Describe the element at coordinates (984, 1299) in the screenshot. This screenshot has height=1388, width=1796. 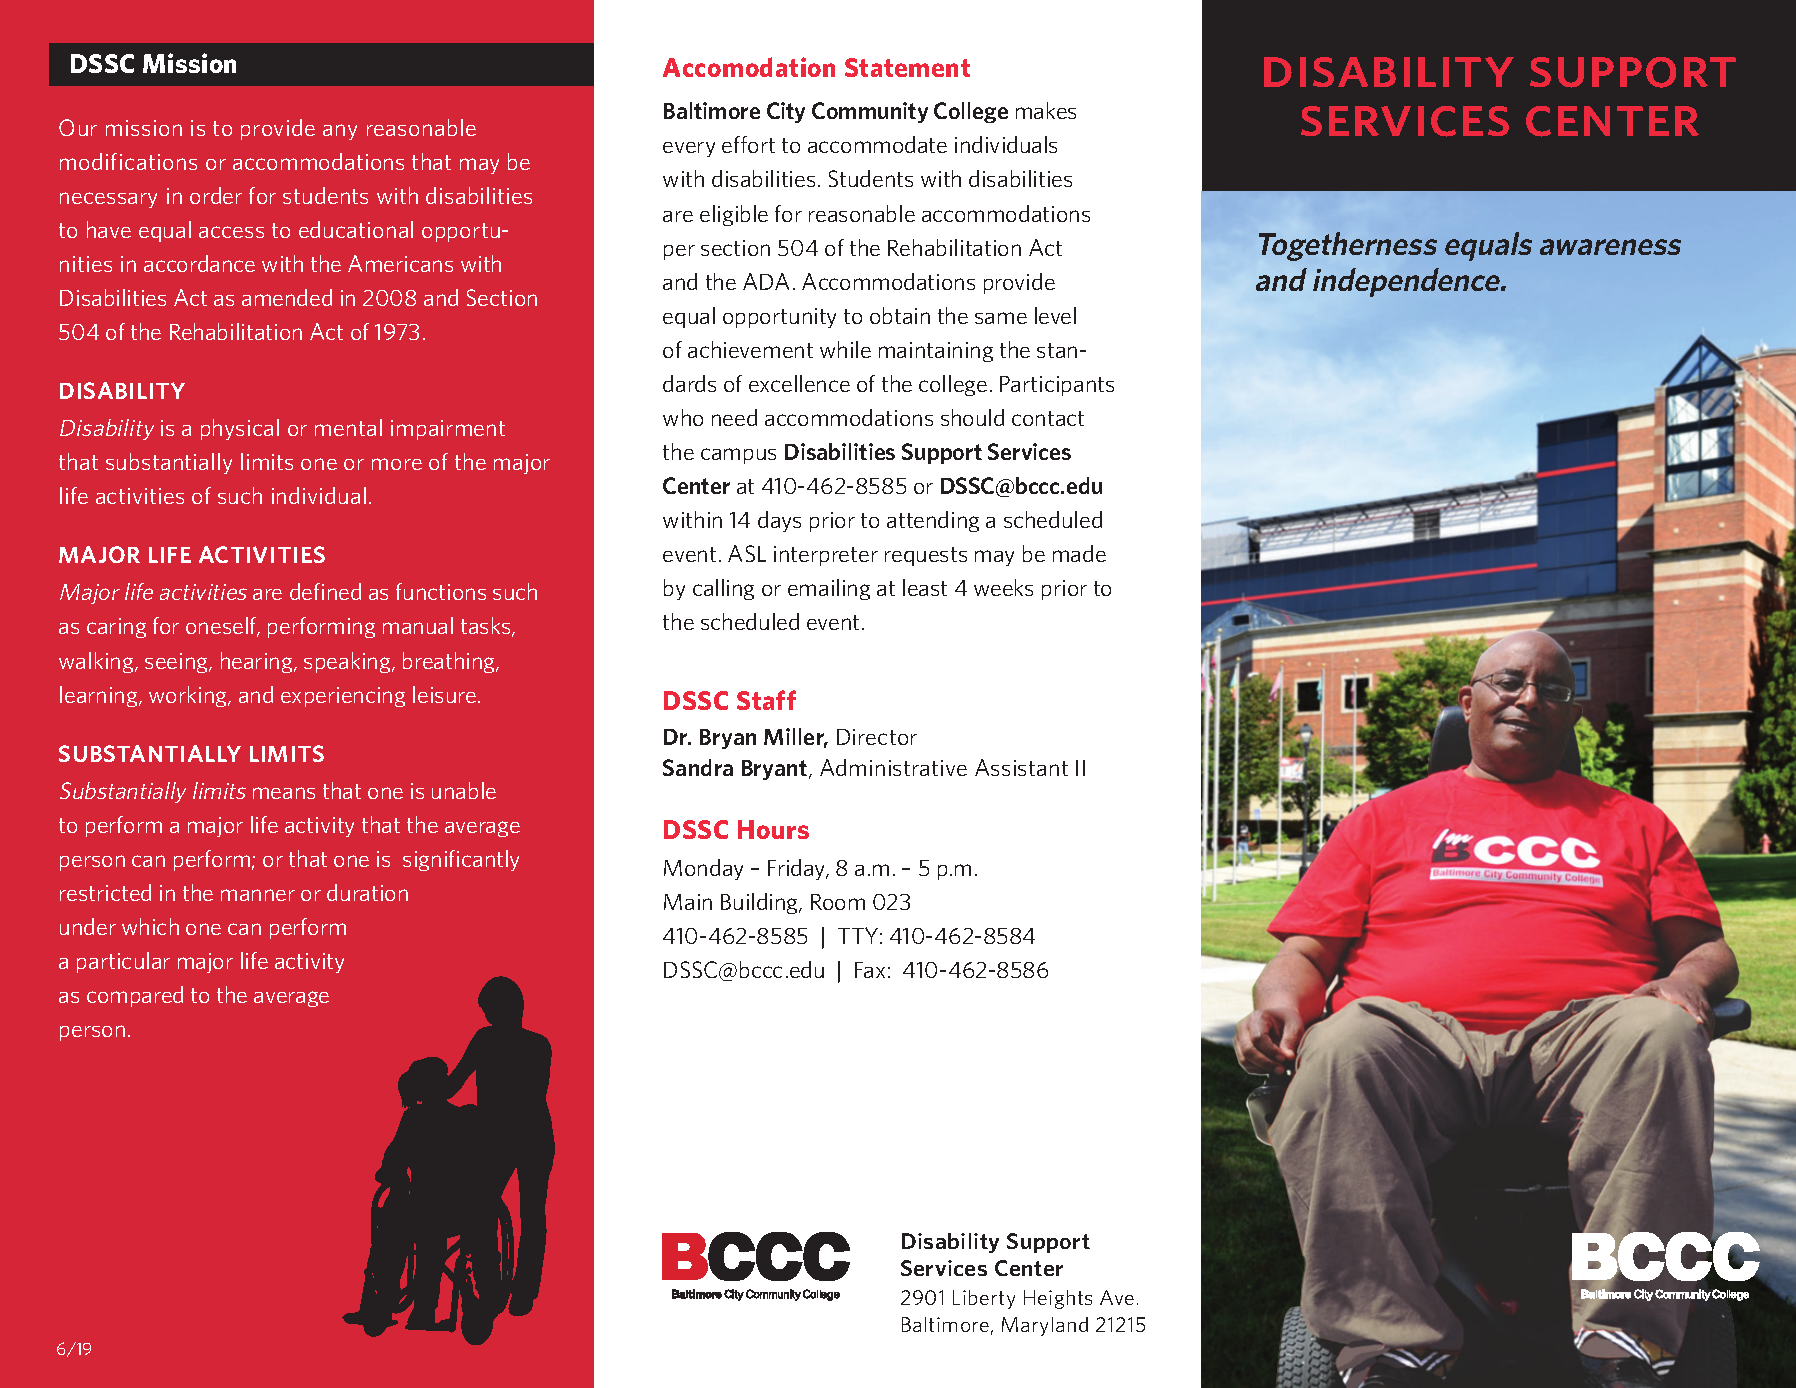
I see `Liberty` at that location.
